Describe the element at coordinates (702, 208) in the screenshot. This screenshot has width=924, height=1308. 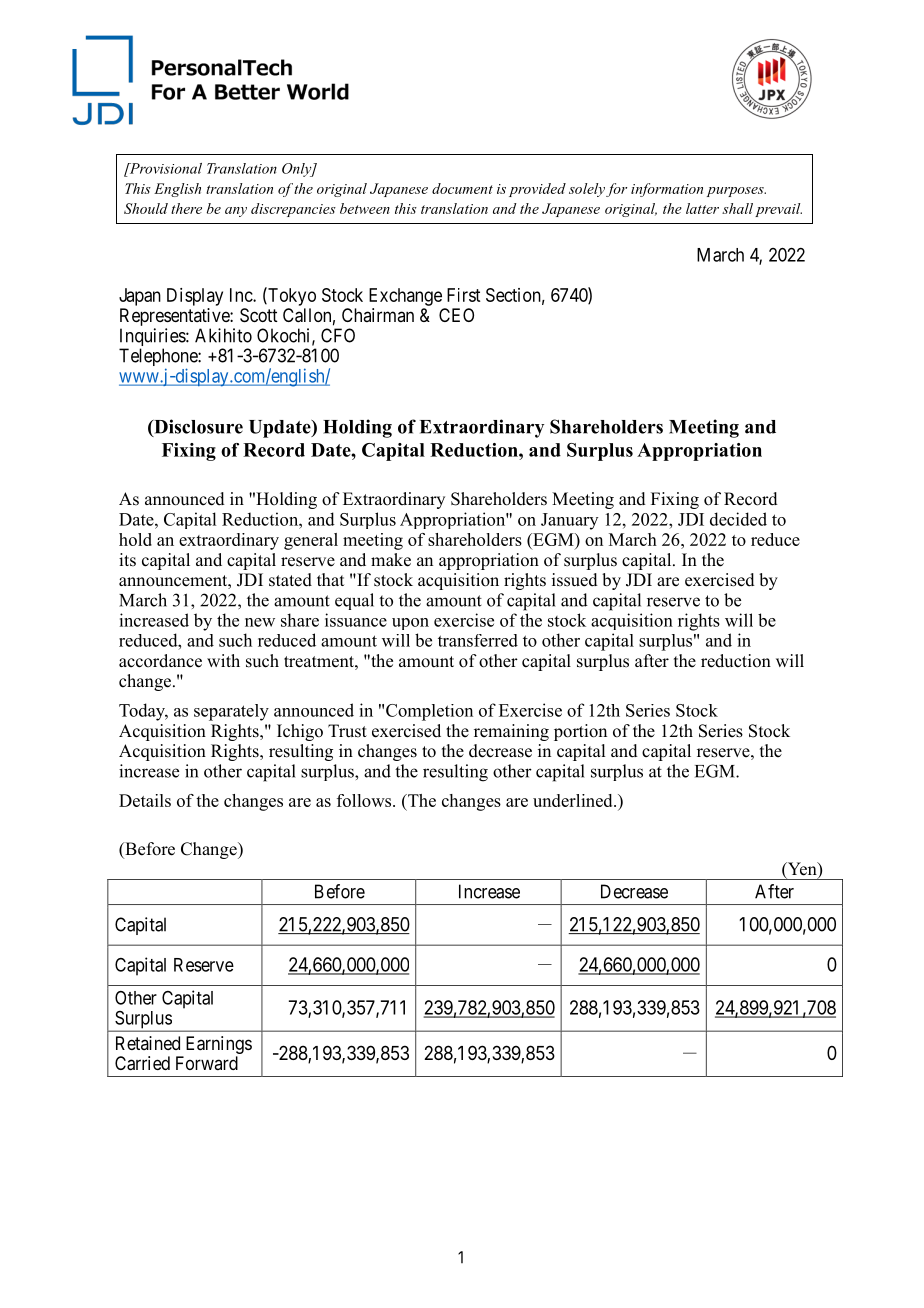
I see `latter` at that location.
